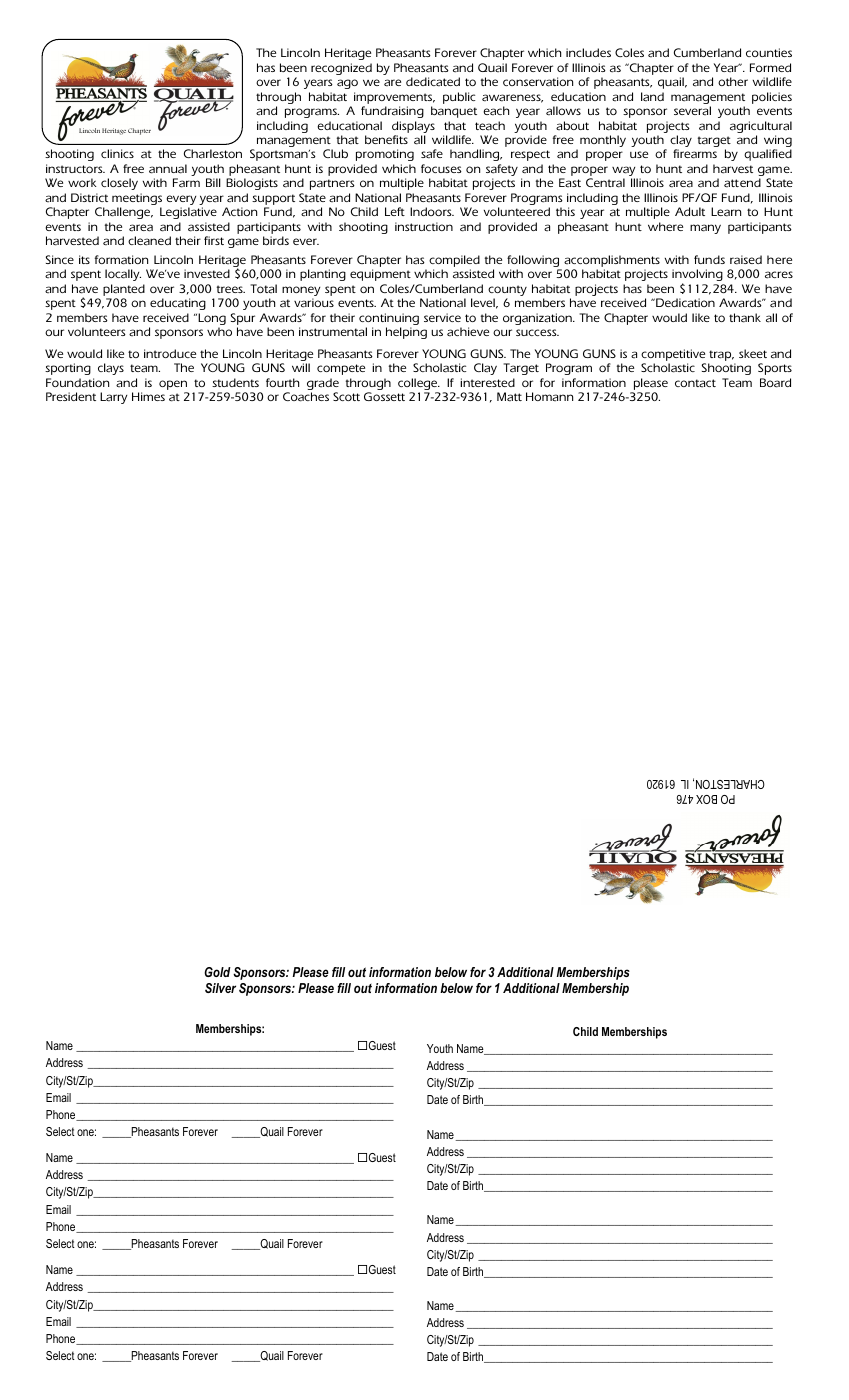 The width and height of the screenshot is (849, 1400). What do you see at coordinates (549, 397) in the screenshot?
I see `Homann` at bounding box center [549, 397].
